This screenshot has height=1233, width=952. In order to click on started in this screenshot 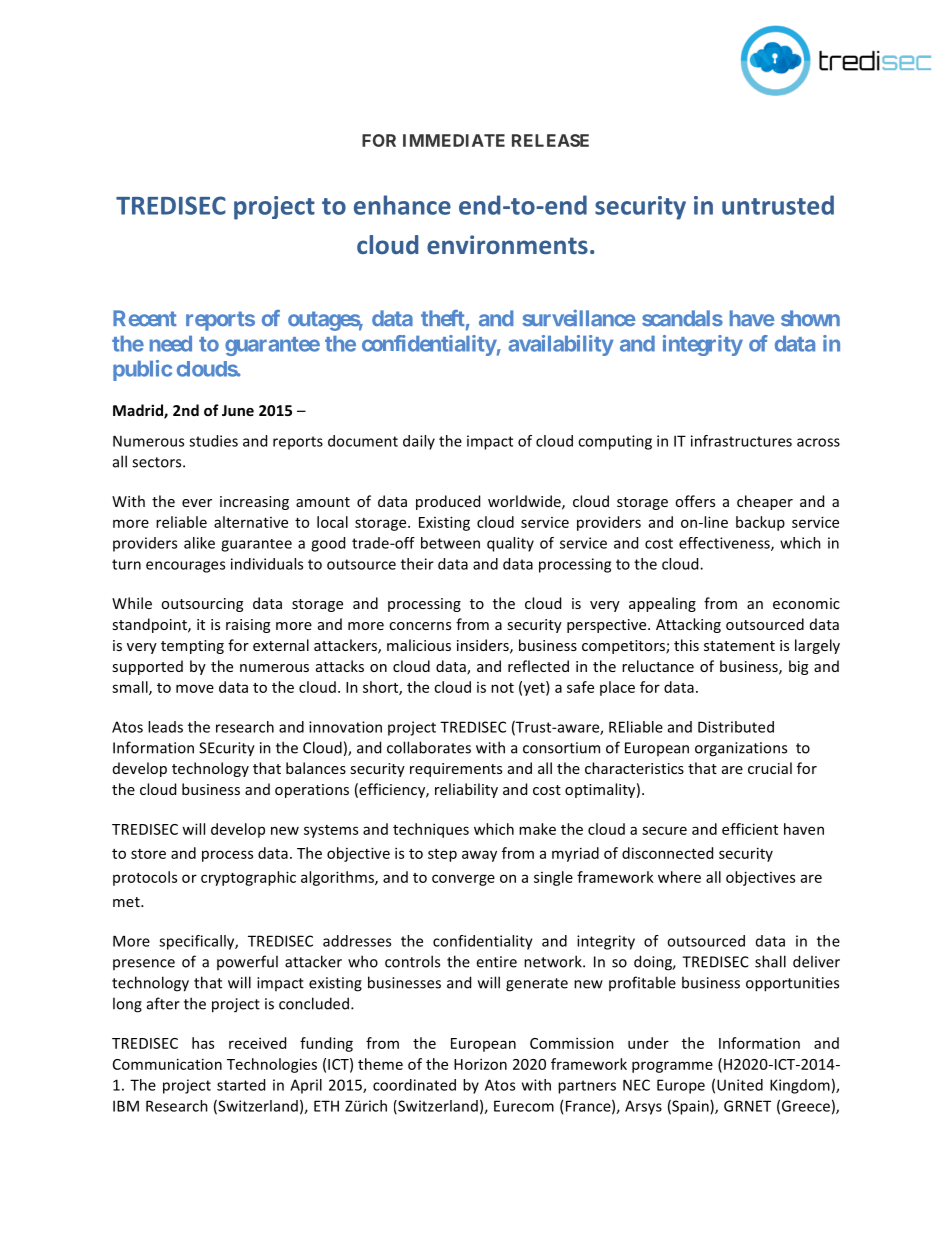, I will do `click(241, 1085)`.
